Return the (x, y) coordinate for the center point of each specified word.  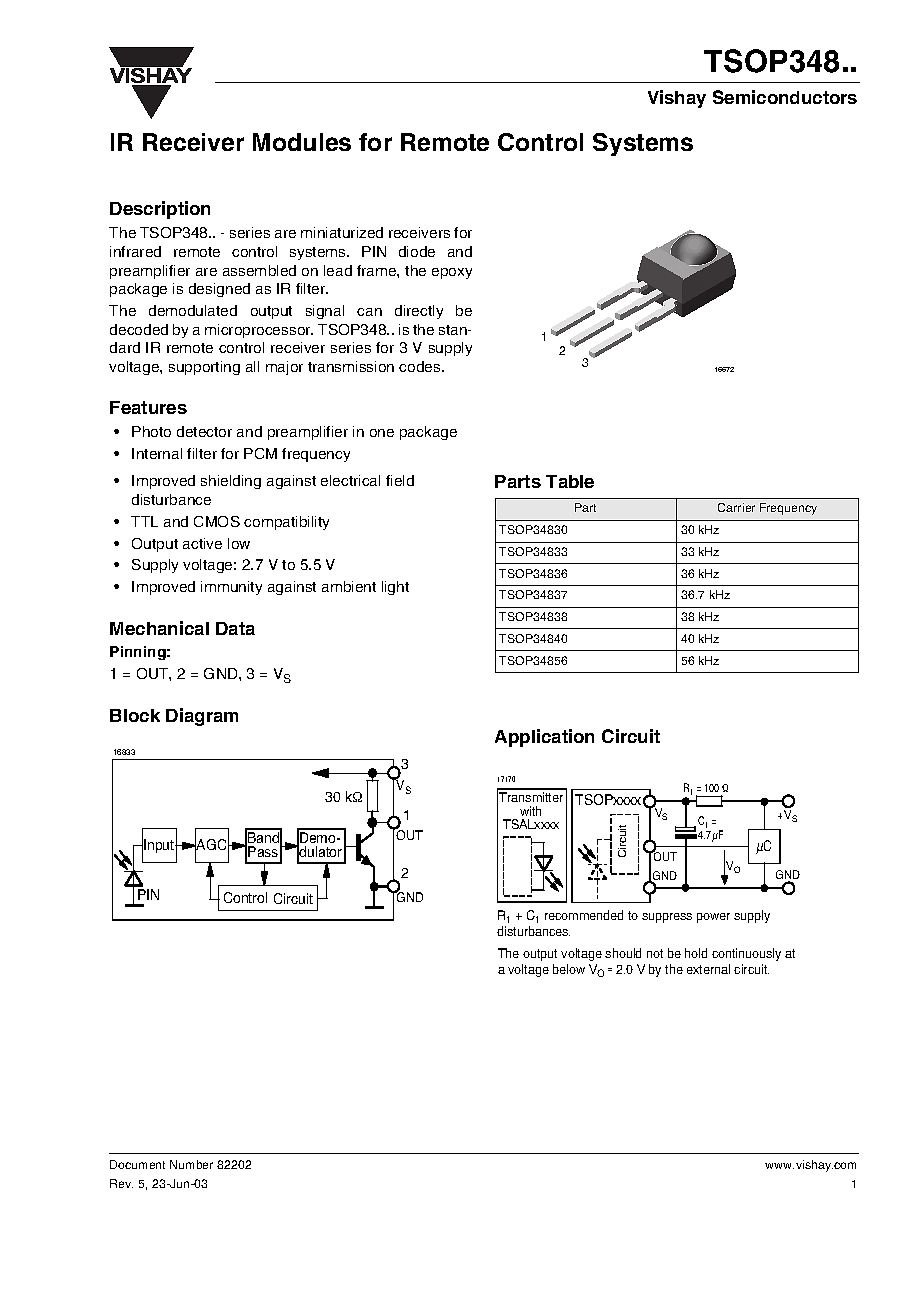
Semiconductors (785, 97)
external (708, 969)
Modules (302, 142)
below (569, 969)
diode (417, 251)
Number (191, 1164)
